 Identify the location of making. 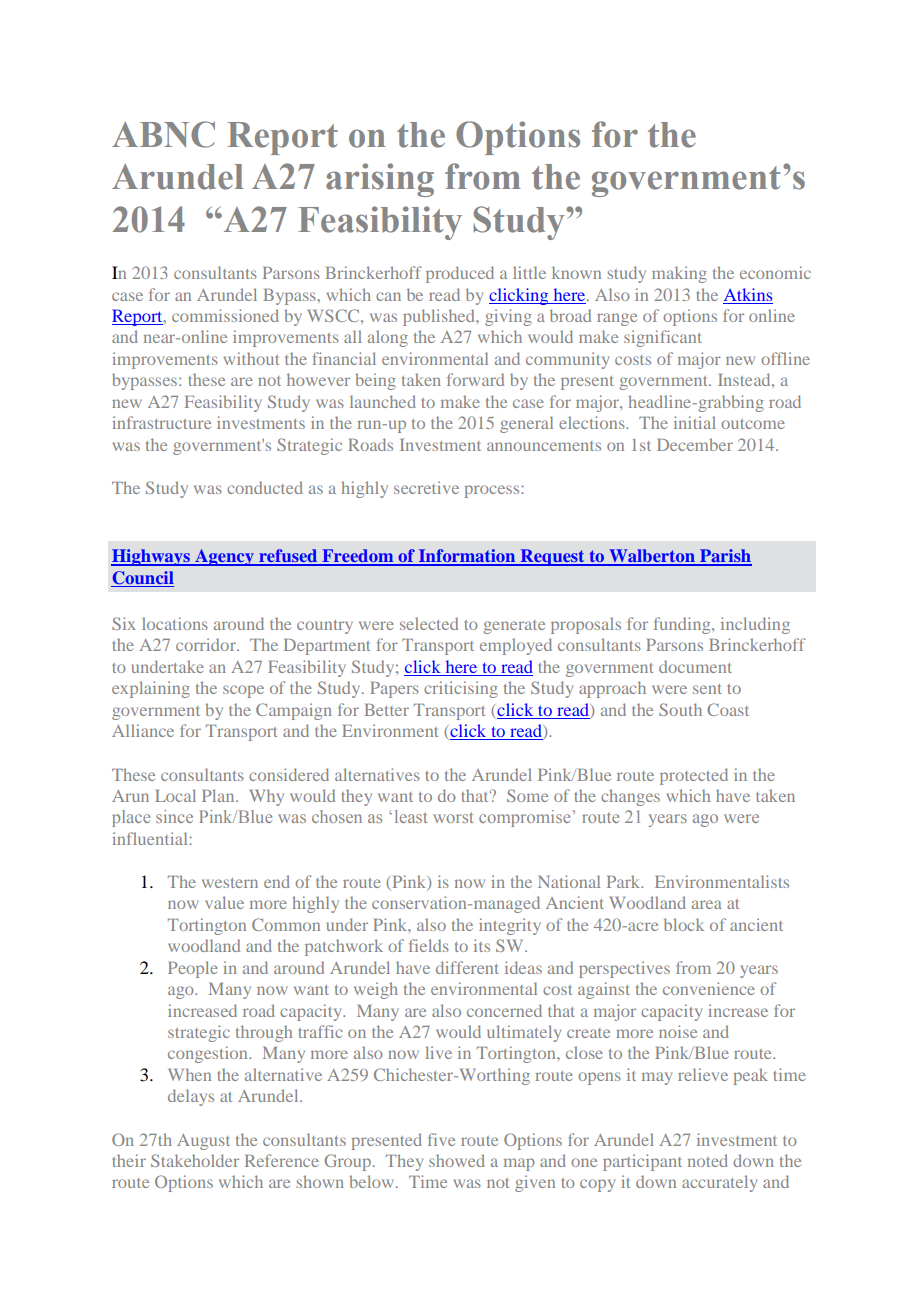
(679, 274).
